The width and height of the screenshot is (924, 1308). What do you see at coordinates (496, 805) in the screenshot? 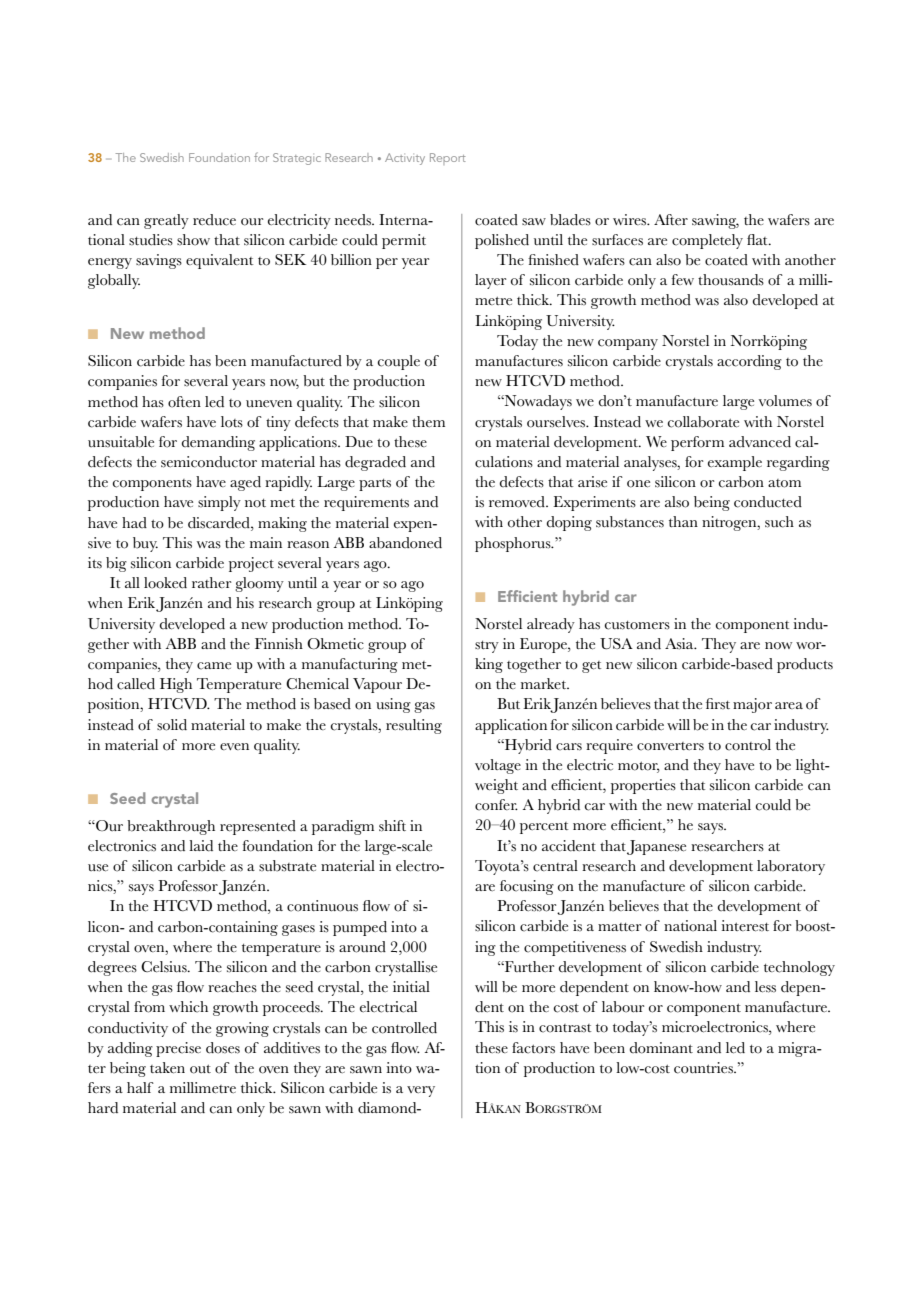
I see `confer` at bounding box center [496, 805].
